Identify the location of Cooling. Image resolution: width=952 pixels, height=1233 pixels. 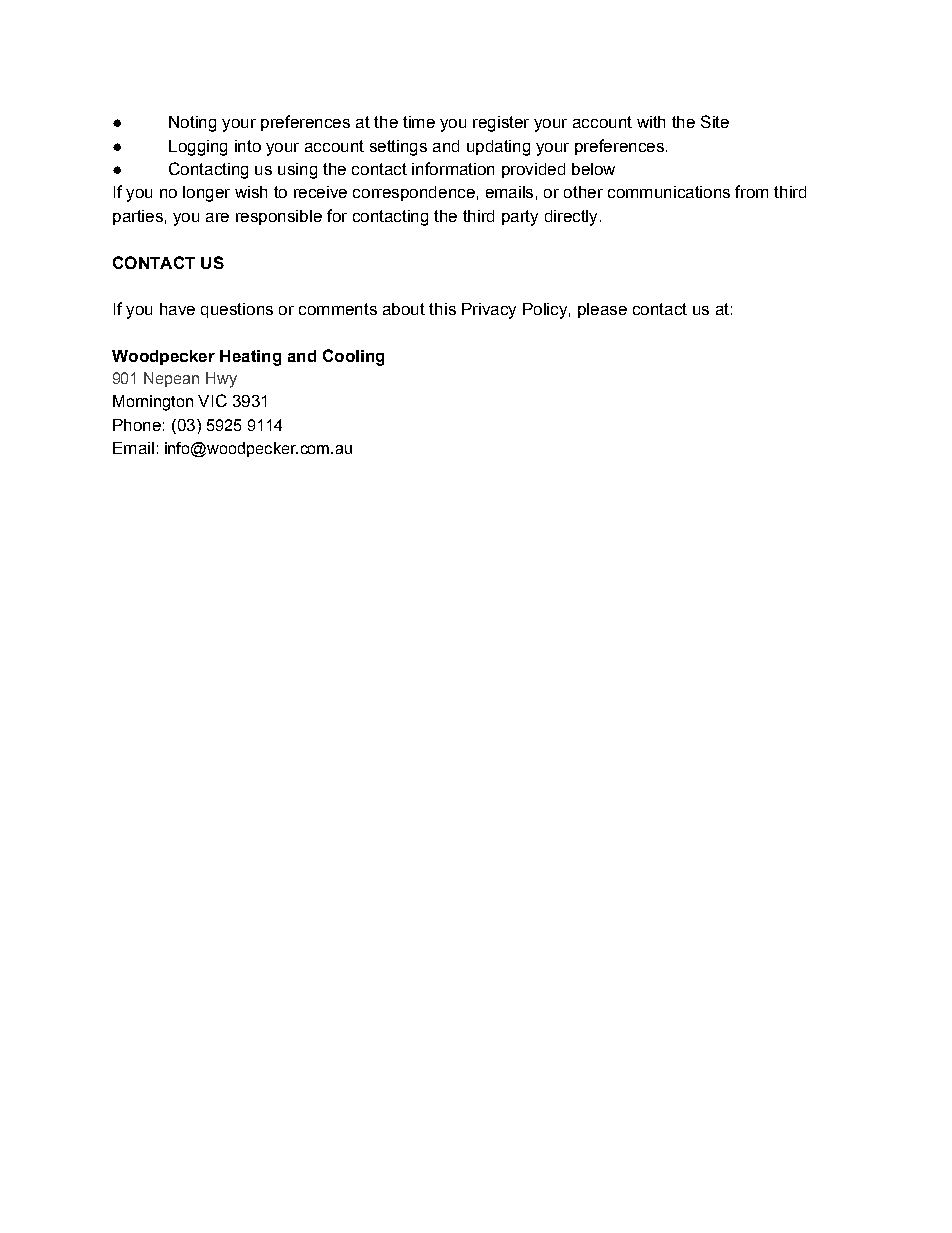
(353, 357).
